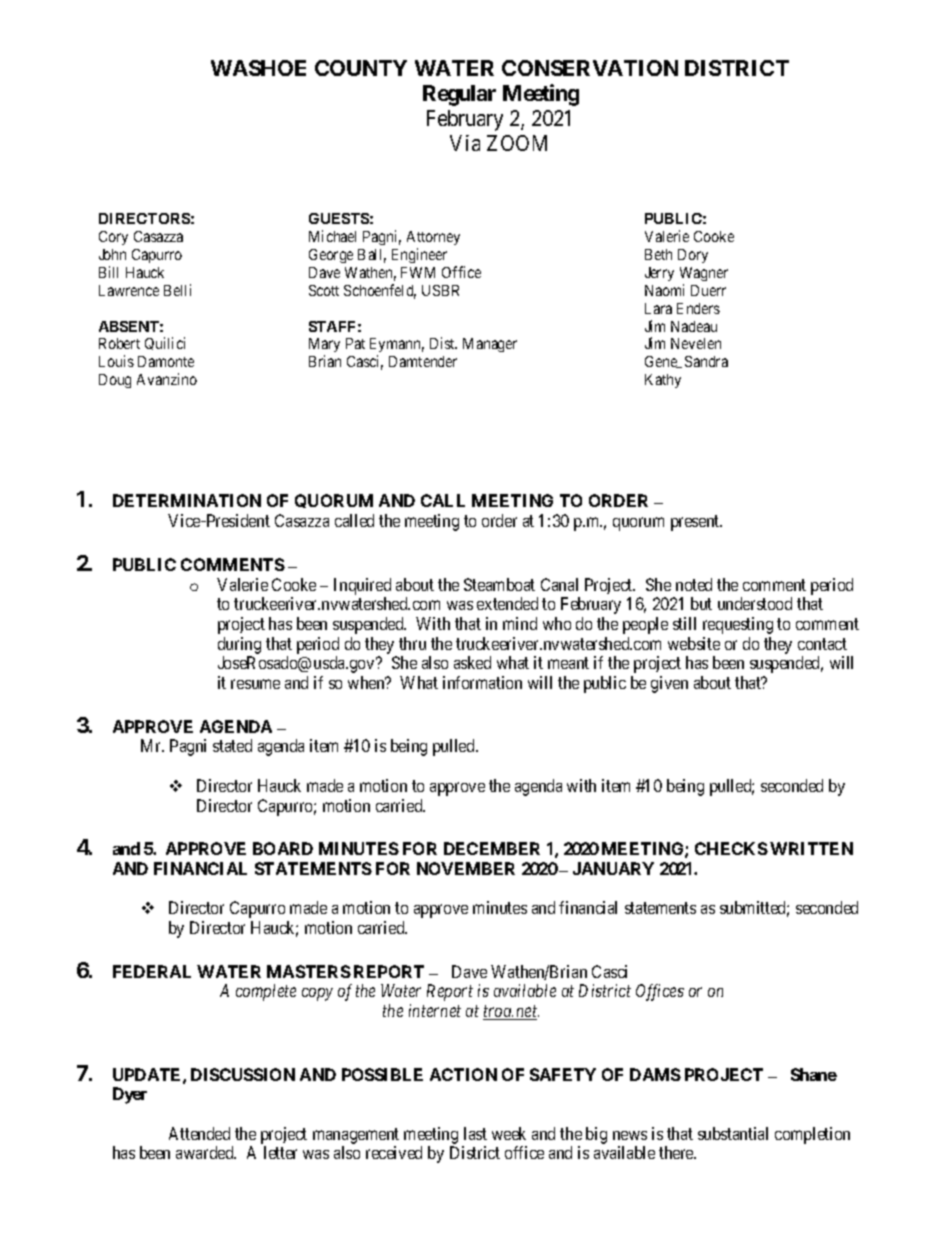  Describe the element at coordinates (590, 68) in the page. I see `CONSERVATION` at that location.
